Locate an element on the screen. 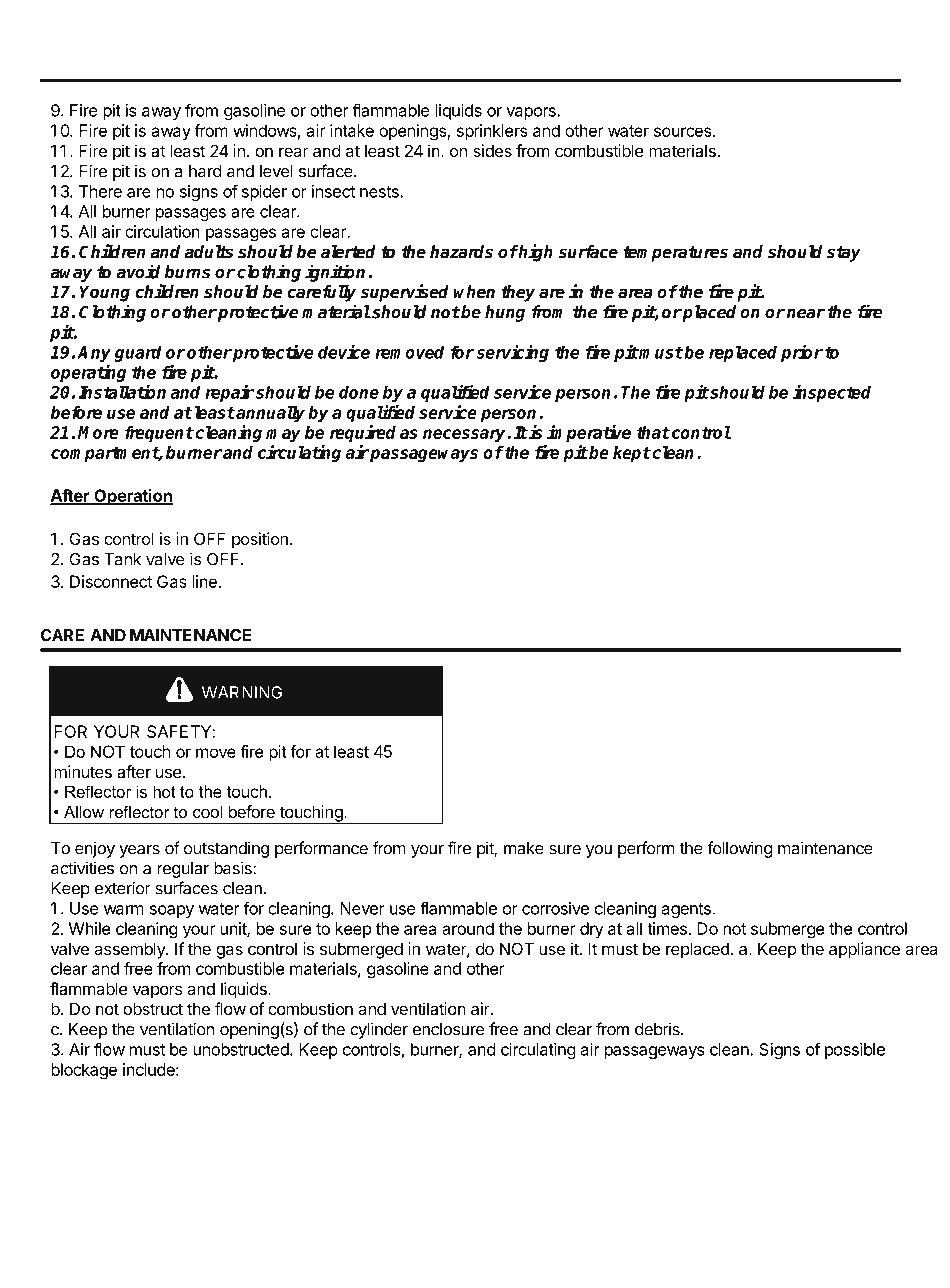 The height and width of the screenshot is (1288, 950). blockage is located at coordinates (84, 1071).
